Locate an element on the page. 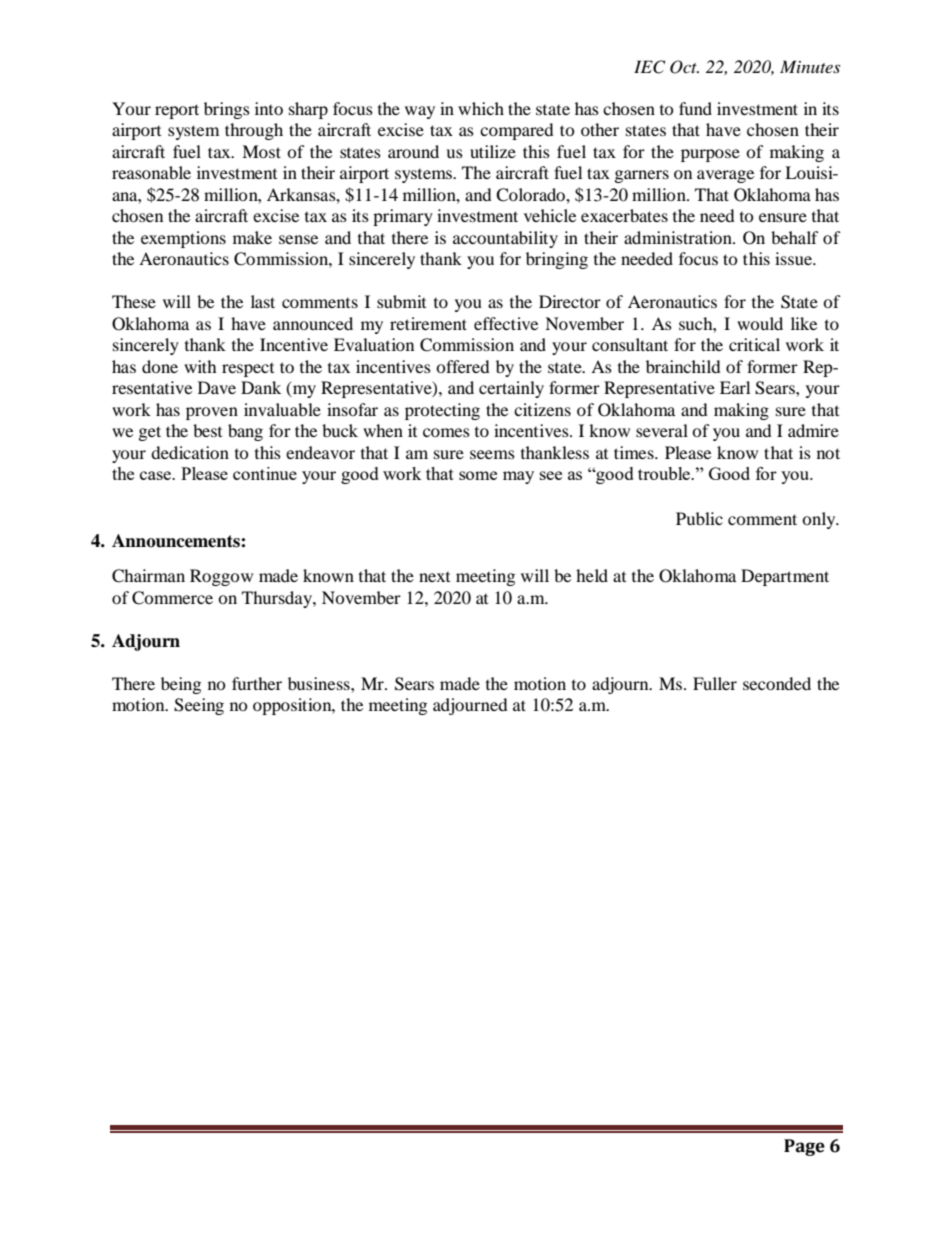 The height and width of the page is (1233, 952). Commerce is located at coordinates (172, 598).
